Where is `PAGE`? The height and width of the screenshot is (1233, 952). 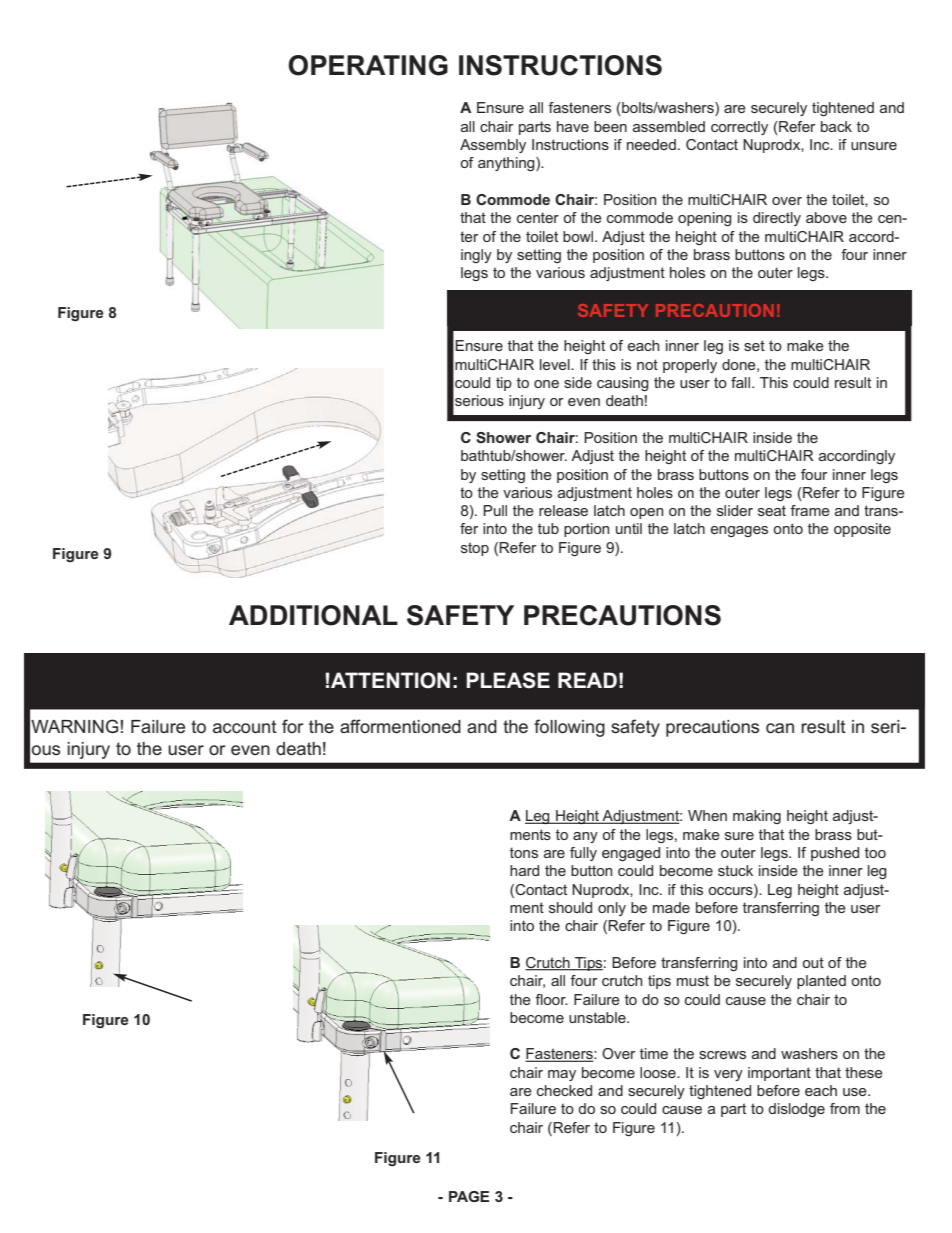
PAGE is located at coordinates (469, 1196).
